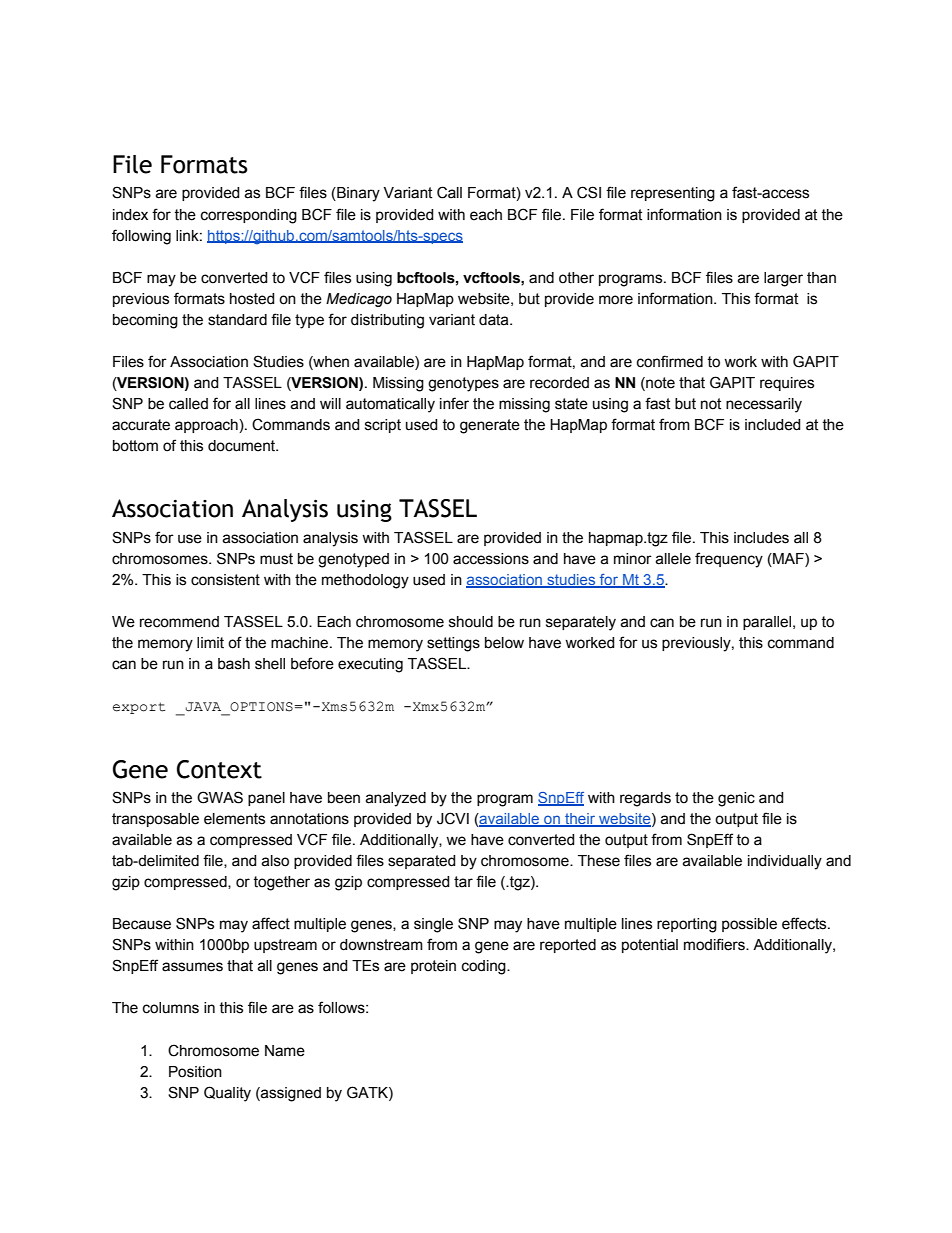 The width and height of the page is (952, 1233). What do you see at coordinates (673, 194) in the page?
I see `representing` at bounding box center [673, 194].
